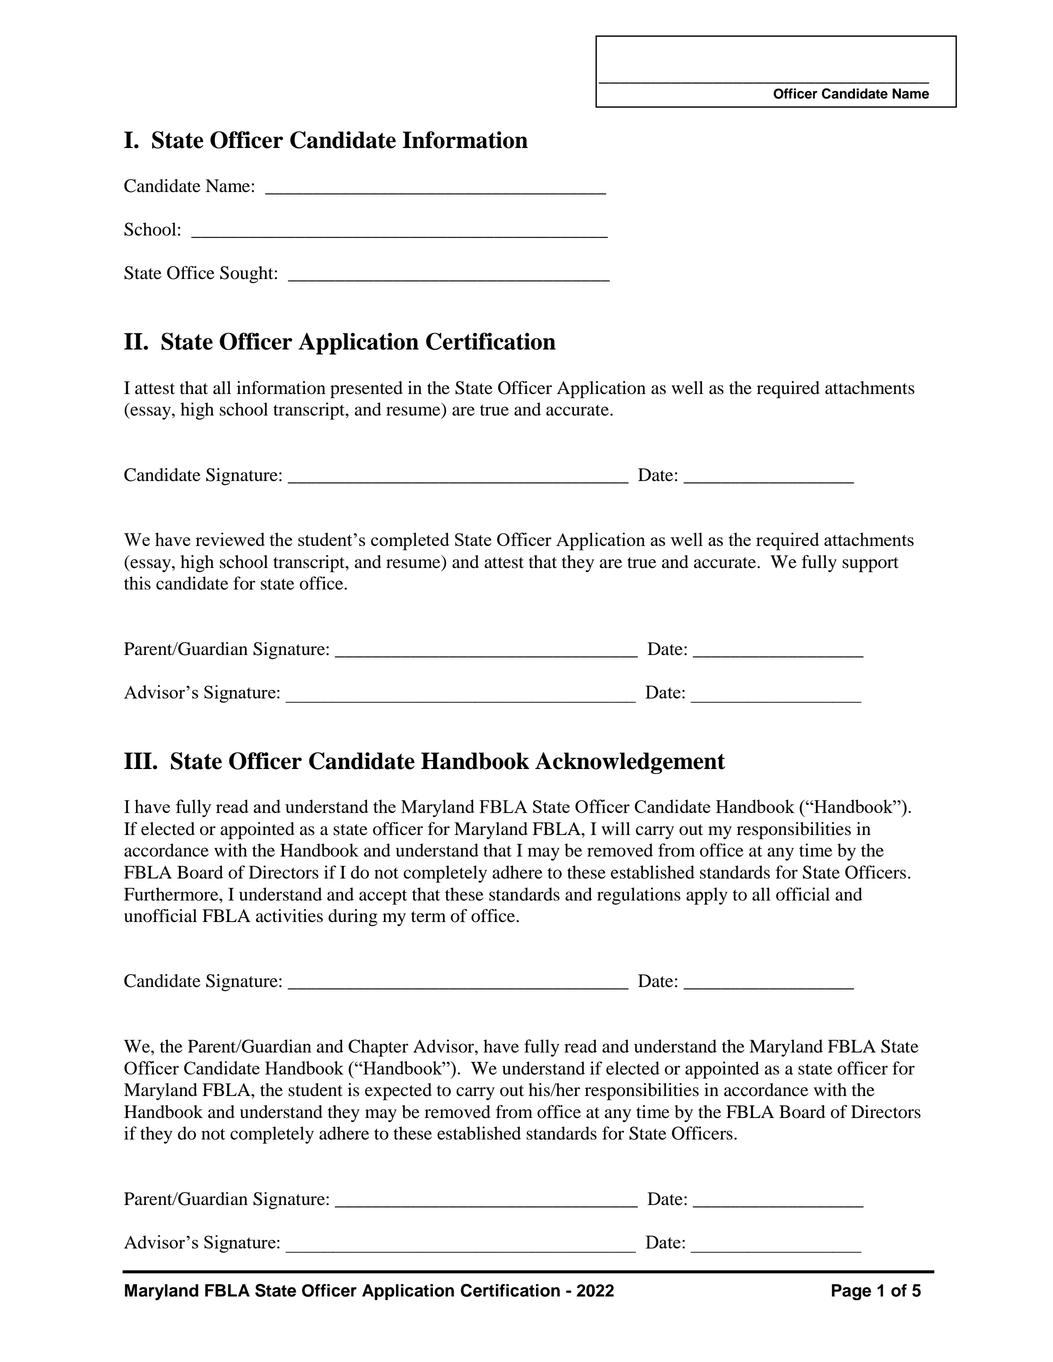  I want to click on Page, so click(851, 1292).
